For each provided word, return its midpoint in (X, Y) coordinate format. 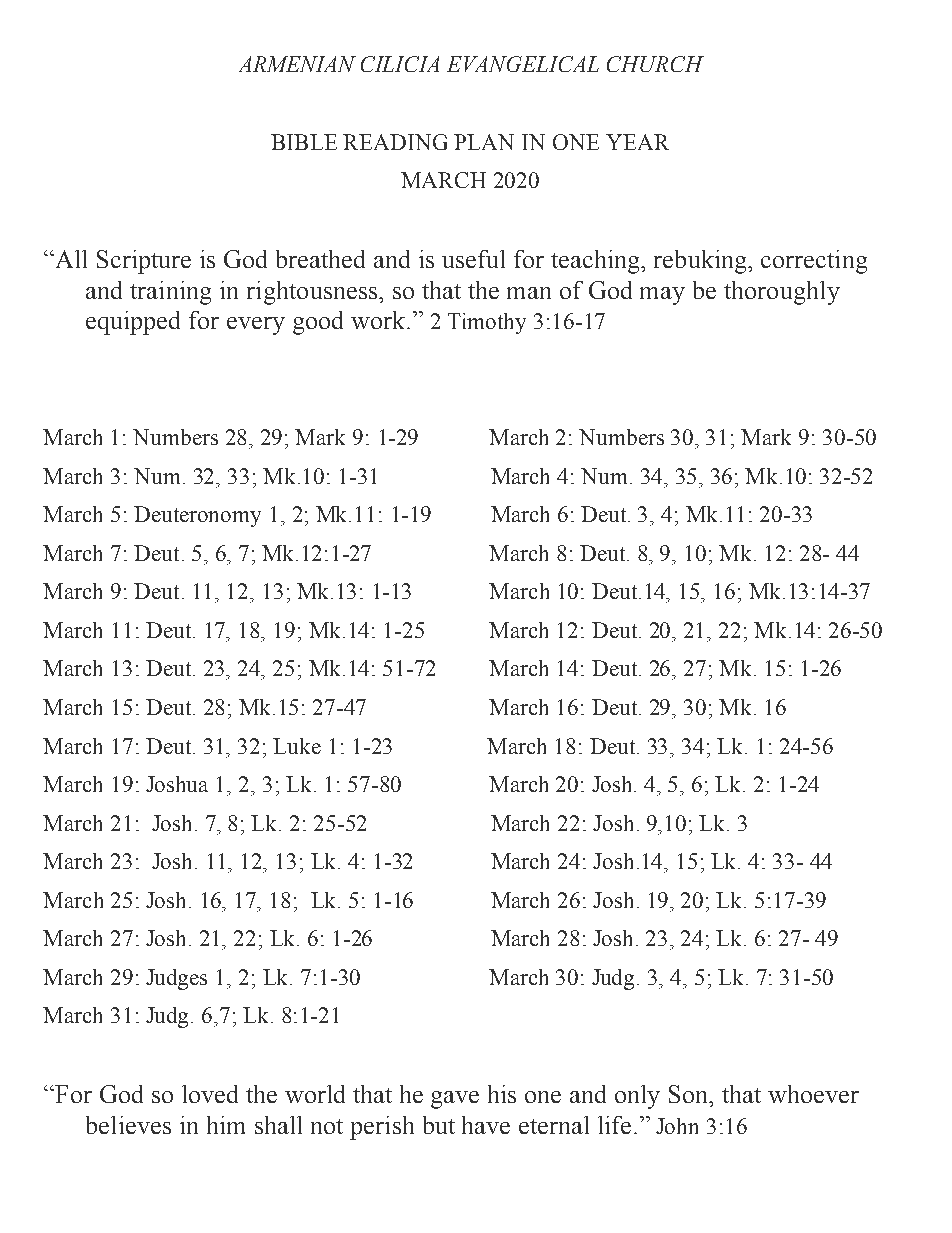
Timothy (487, 323)
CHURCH (655, 64)
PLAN (484, 142)
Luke (297, 746)
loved (210, 1094)
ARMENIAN (297, 64)
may (662, 296)
